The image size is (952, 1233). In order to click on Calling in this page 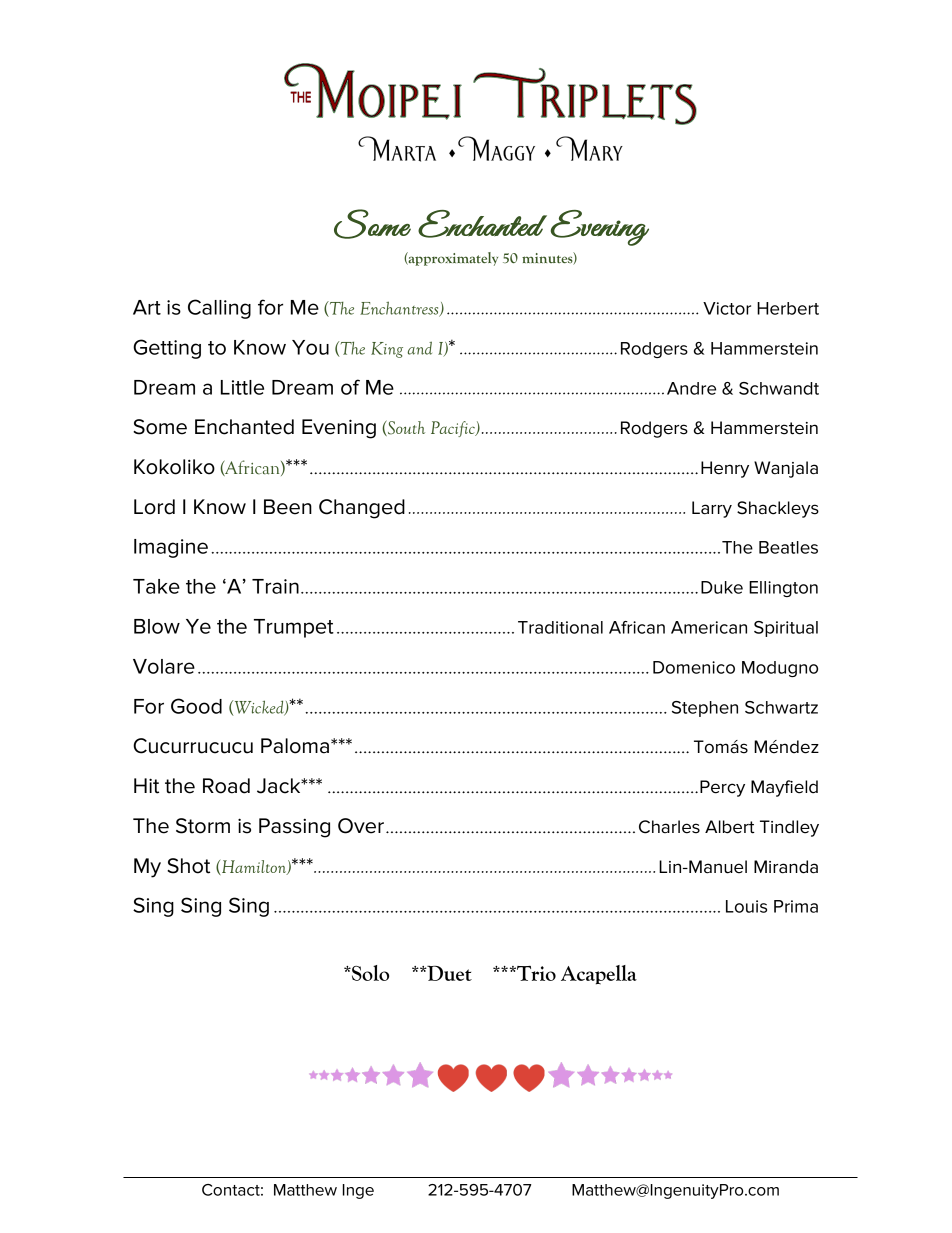, I will do `click(219, 309)`.
